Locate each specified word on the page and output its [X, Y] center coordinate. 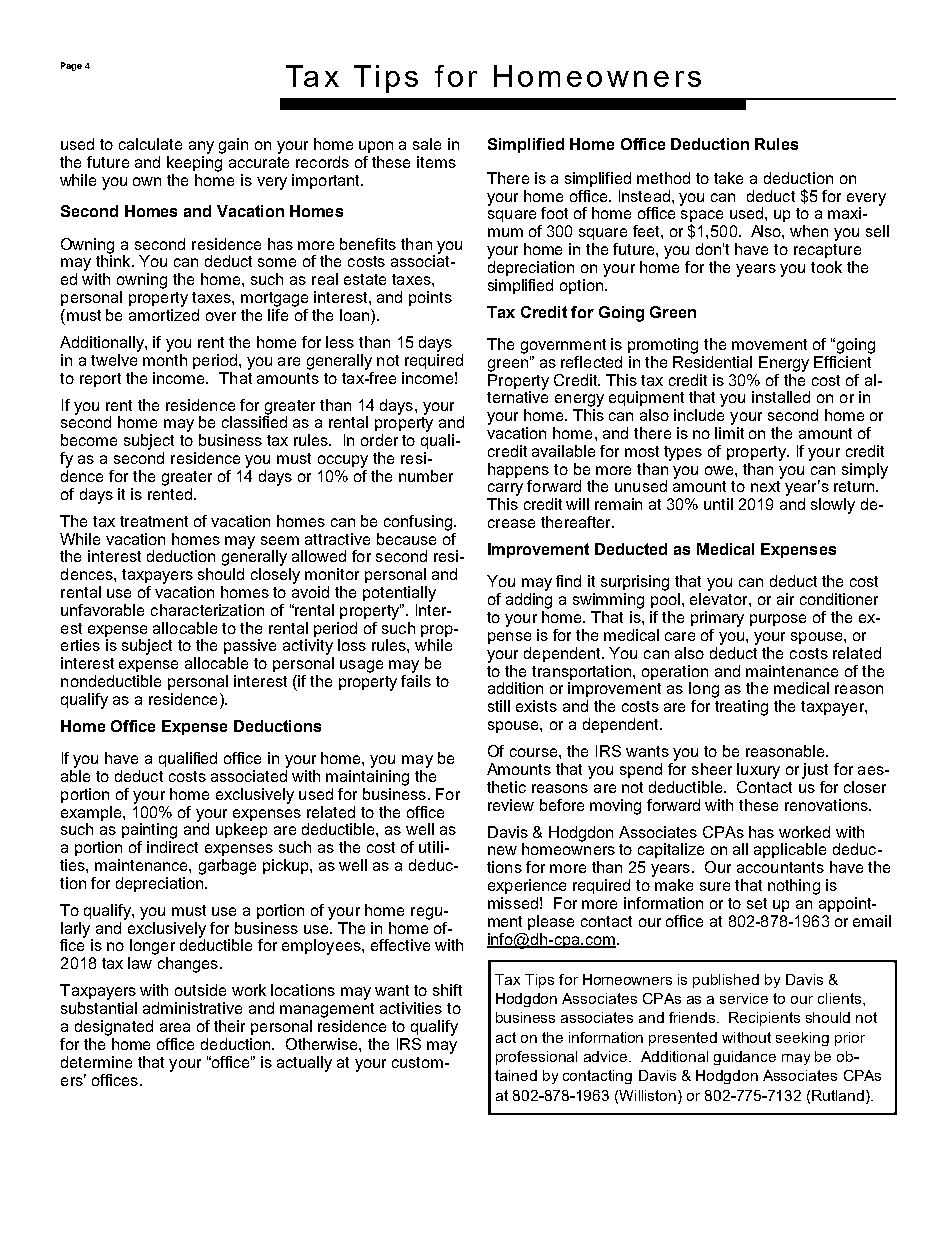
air [785, 599]
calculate [150, 144]
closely [275, 576]
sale [427, 144]
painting [149, 831]
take [728, 178]
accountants [780, 867]
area [175, 1027]
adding [529, 601]
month [165, 358]
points [430, 298]
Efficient [843, 360]
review [511, 805]
